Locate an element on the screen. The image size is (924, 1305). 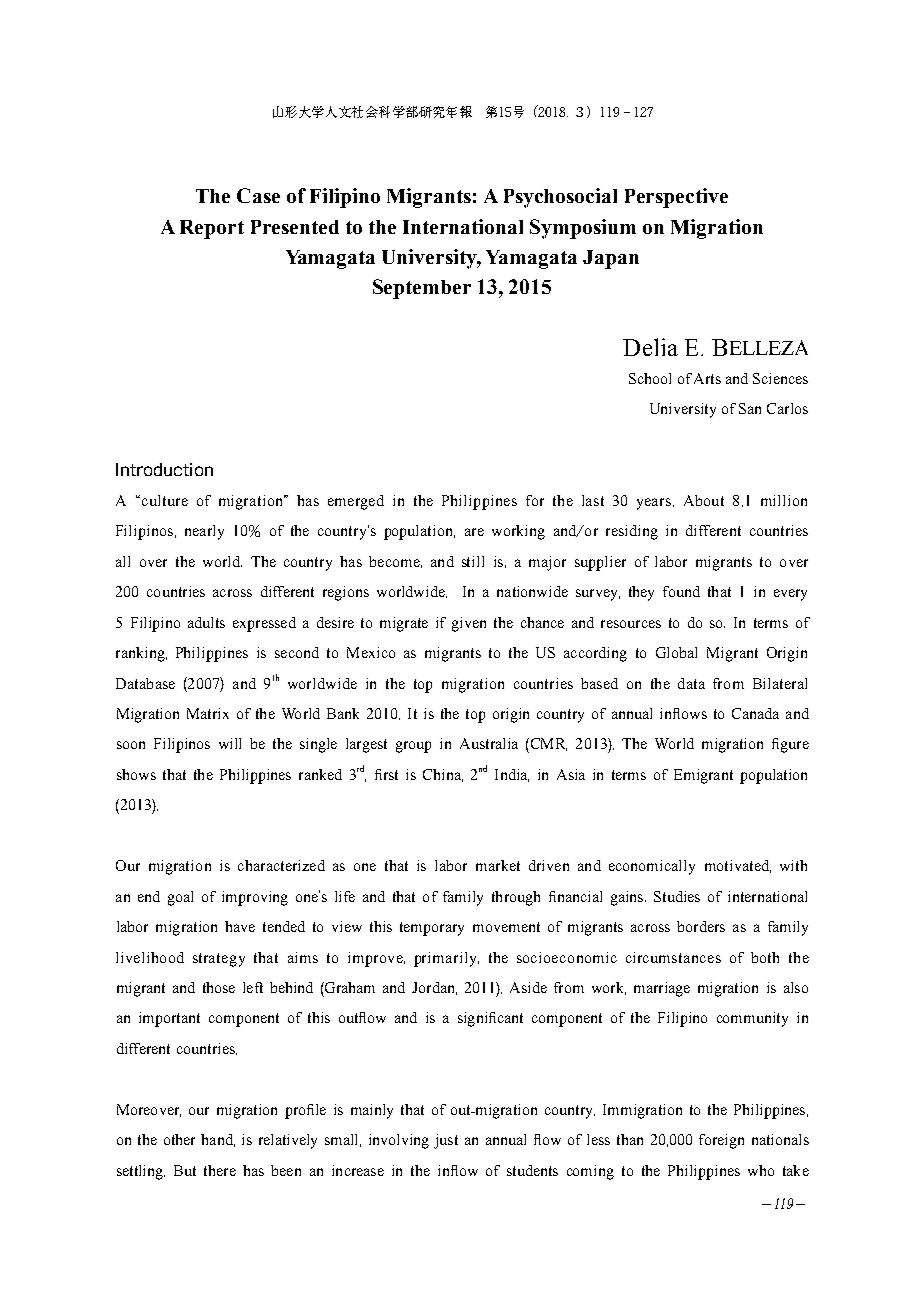
nearly is located at coordinates (204, 532).
